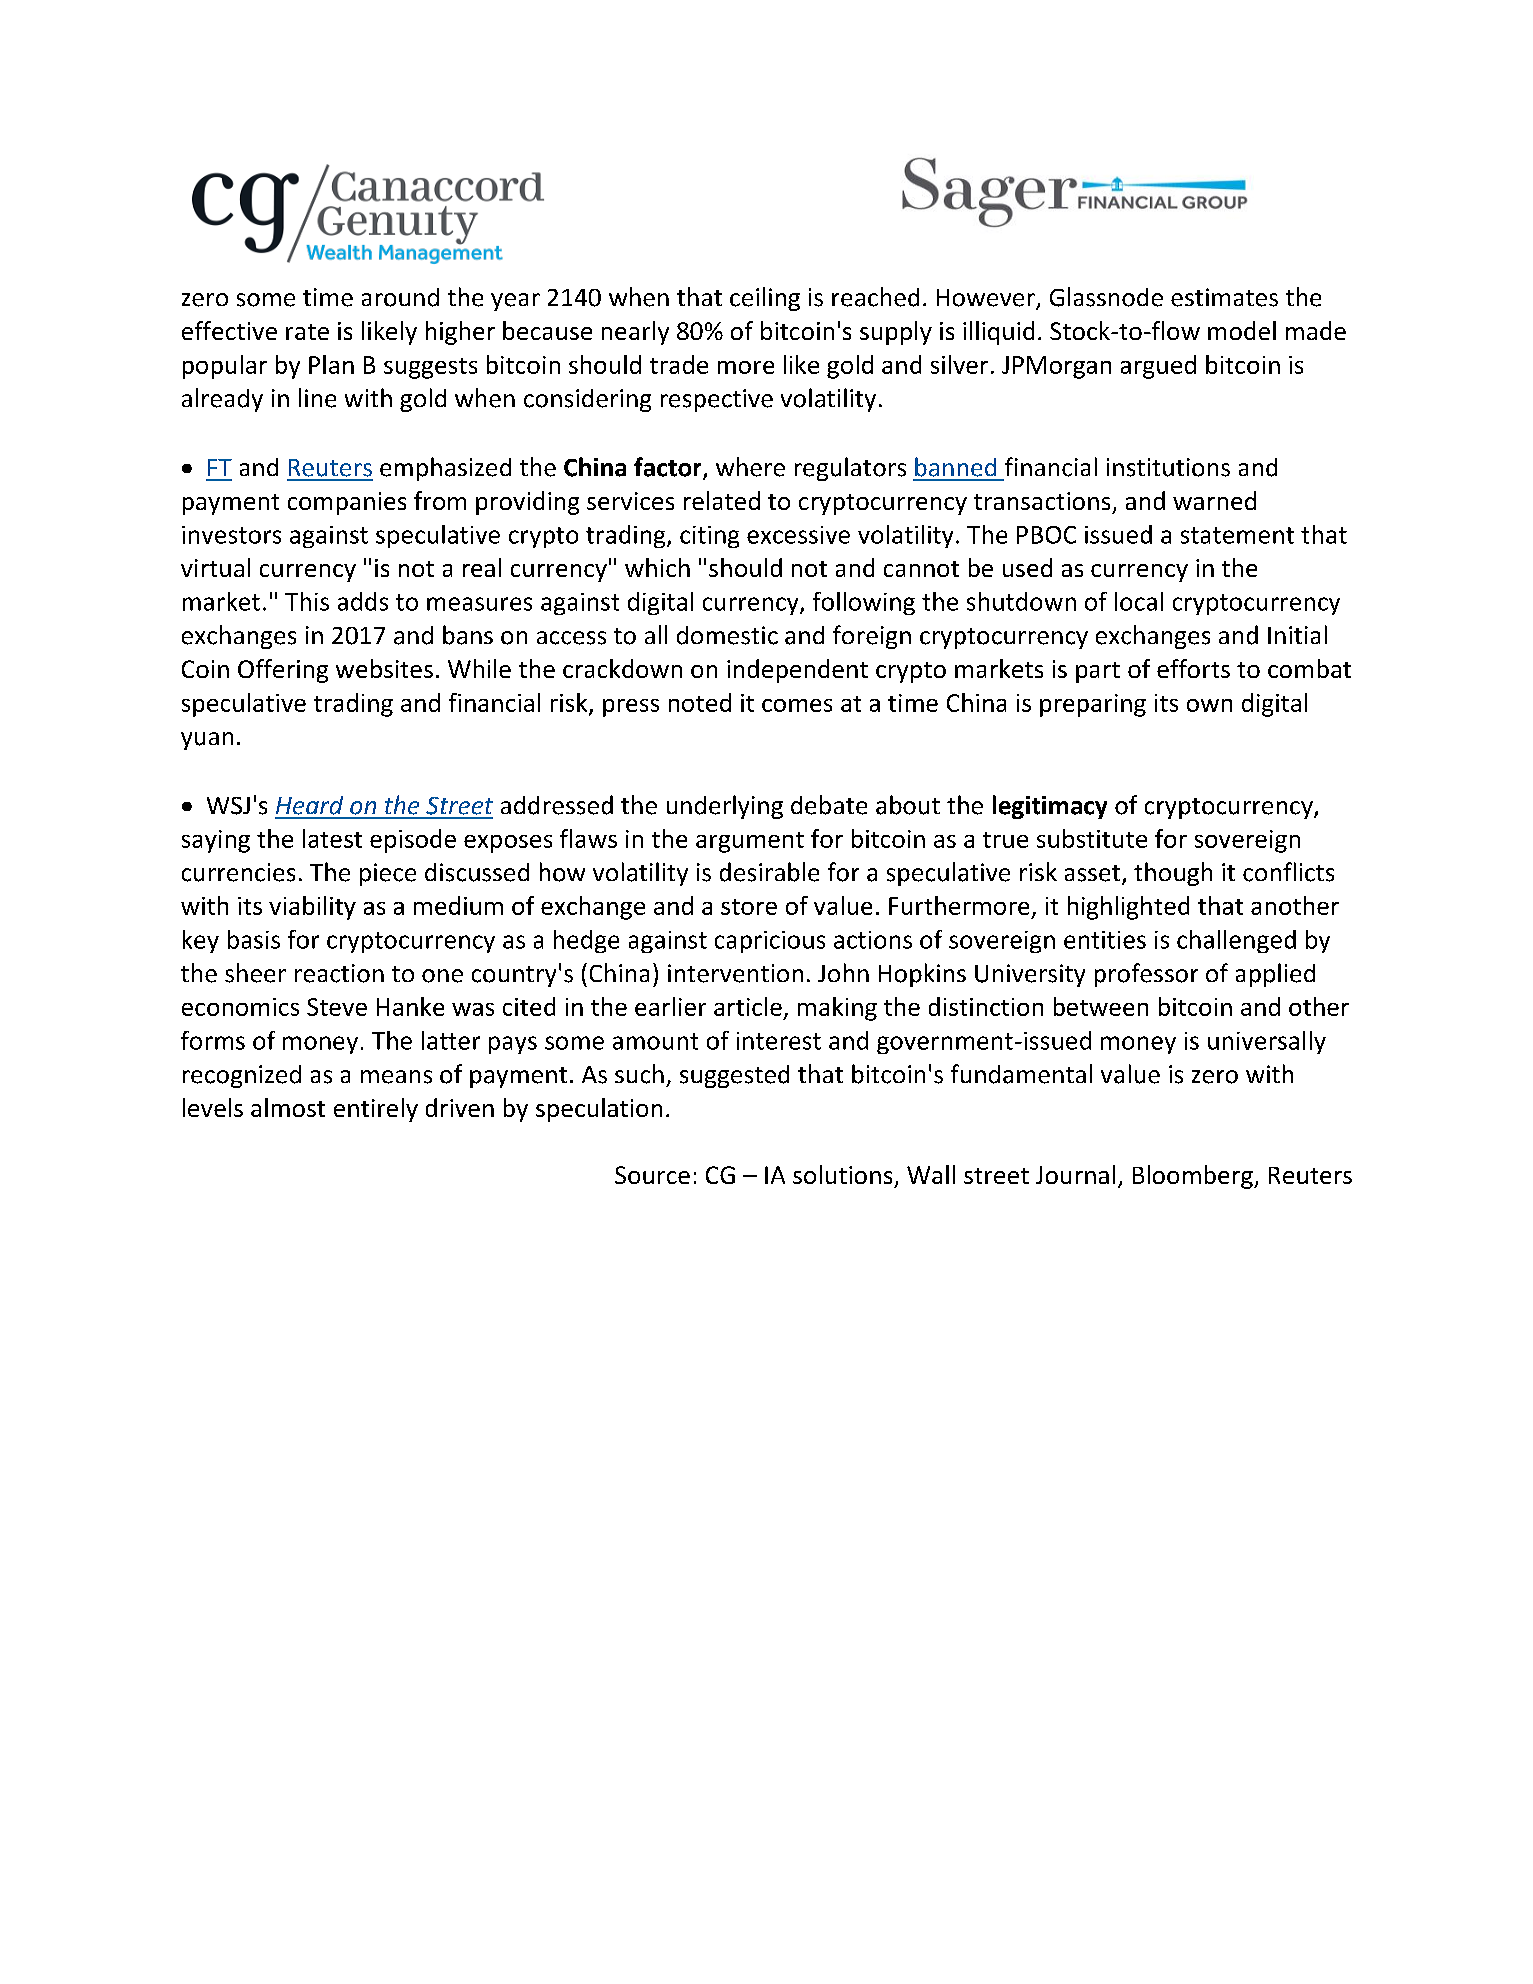 The height and width of the document is (1984, 1533). I want to click on capricious, so click(770, 942).
